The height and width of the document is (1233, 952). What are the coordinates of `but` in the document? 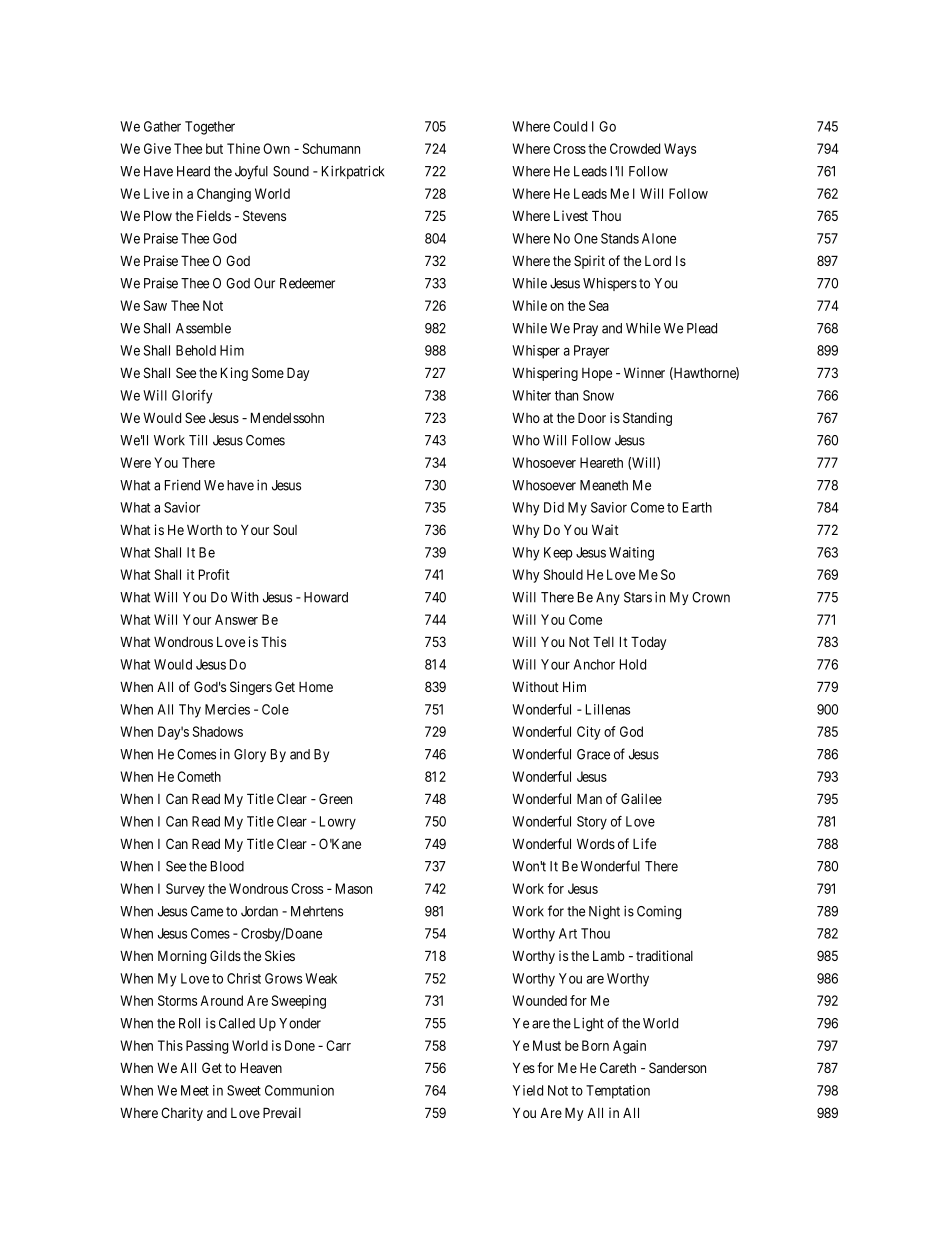 It's located at (214, 148).
